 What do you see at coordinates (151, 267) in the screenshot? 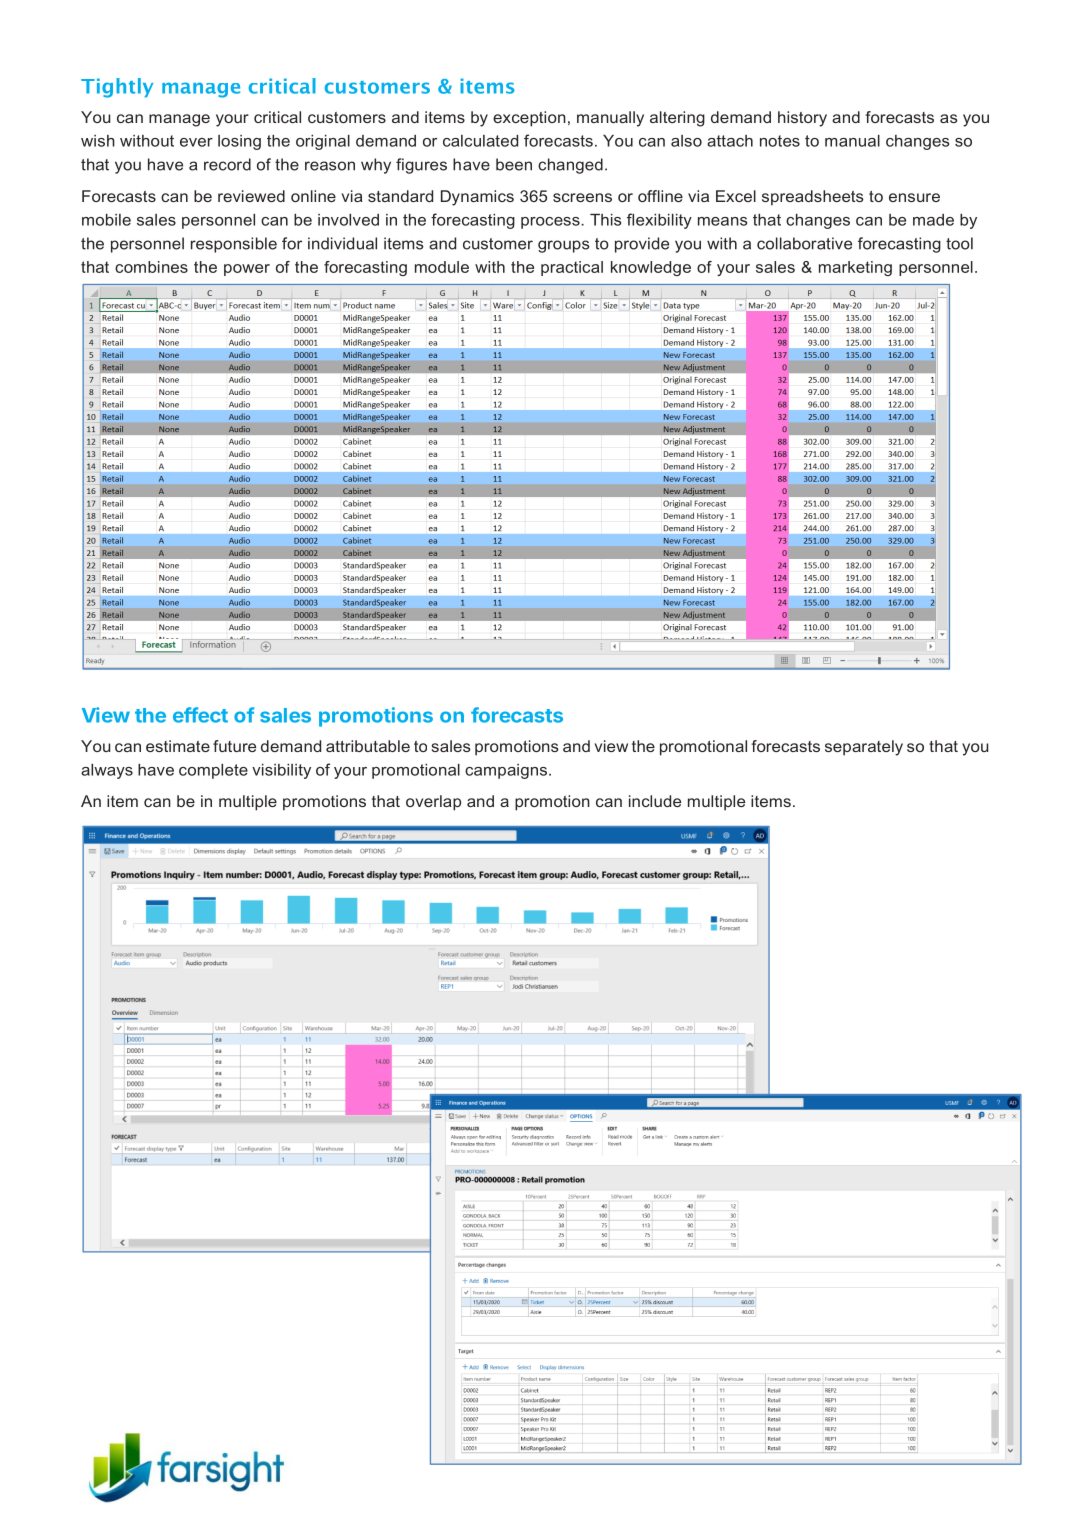
I see `combines` at bounding box center [151, 267].
